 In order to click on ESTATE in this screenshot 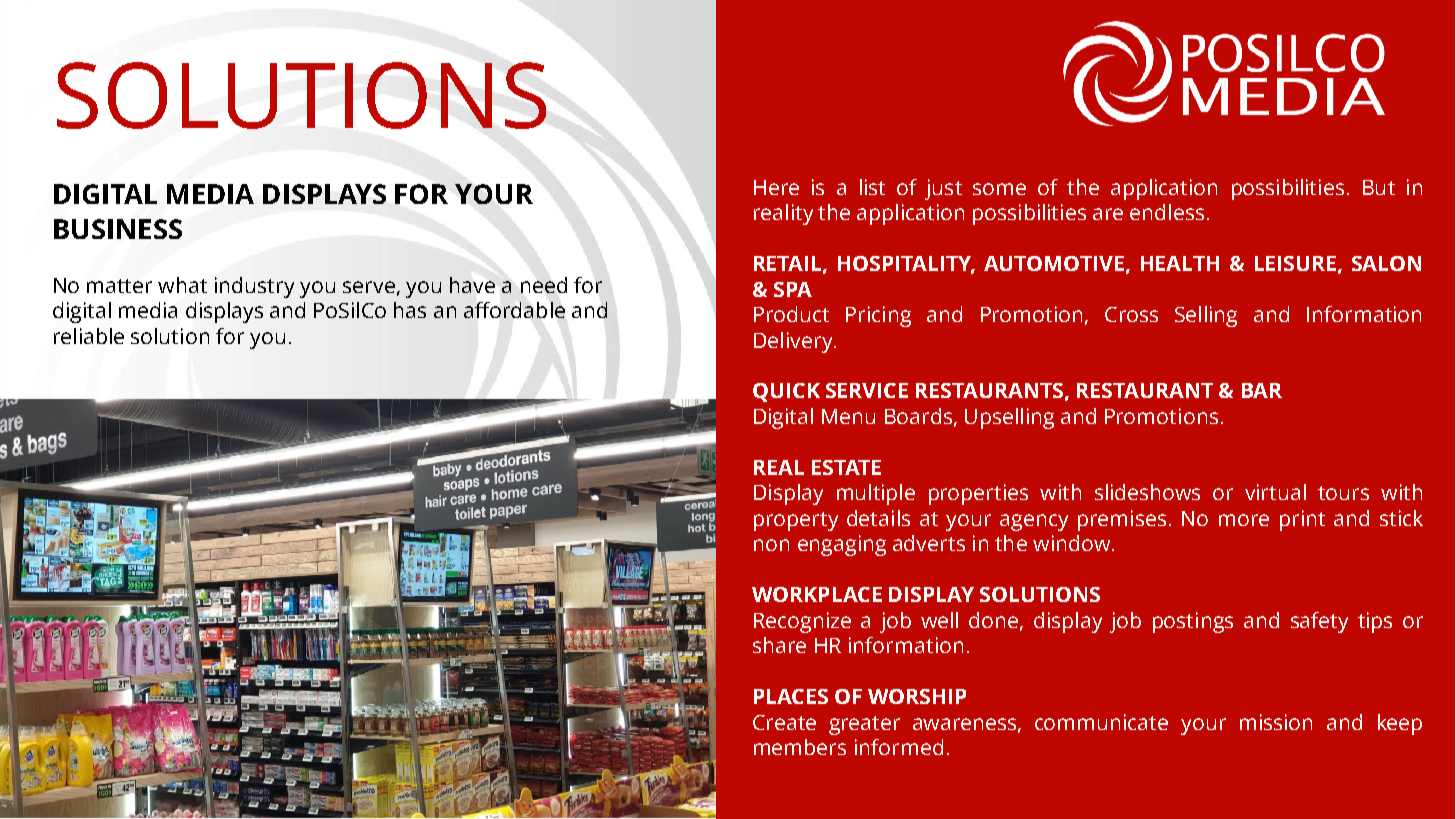, I will do `click(846, 467)`.
